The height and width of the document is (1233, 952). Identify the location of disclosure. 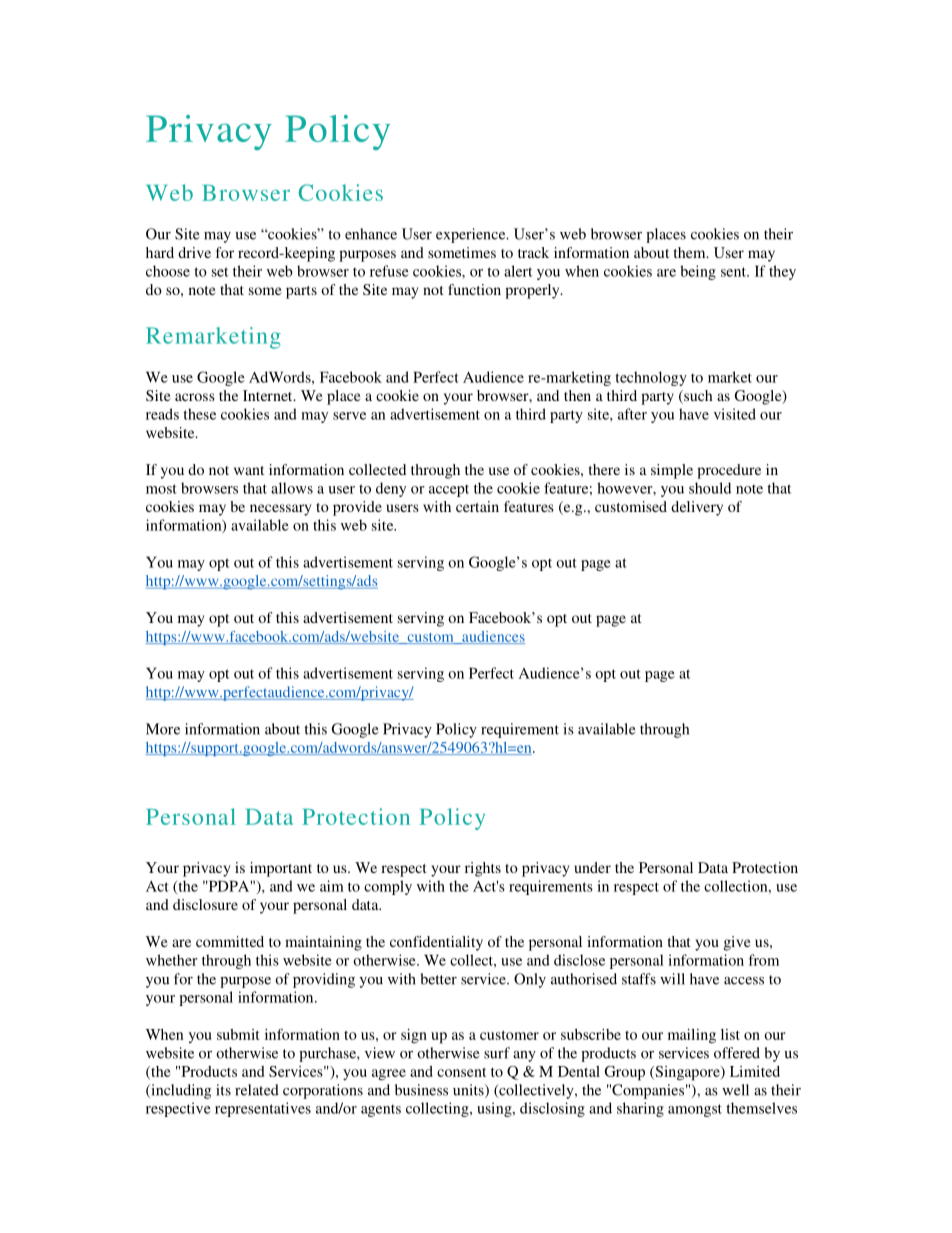
(205, 904).
